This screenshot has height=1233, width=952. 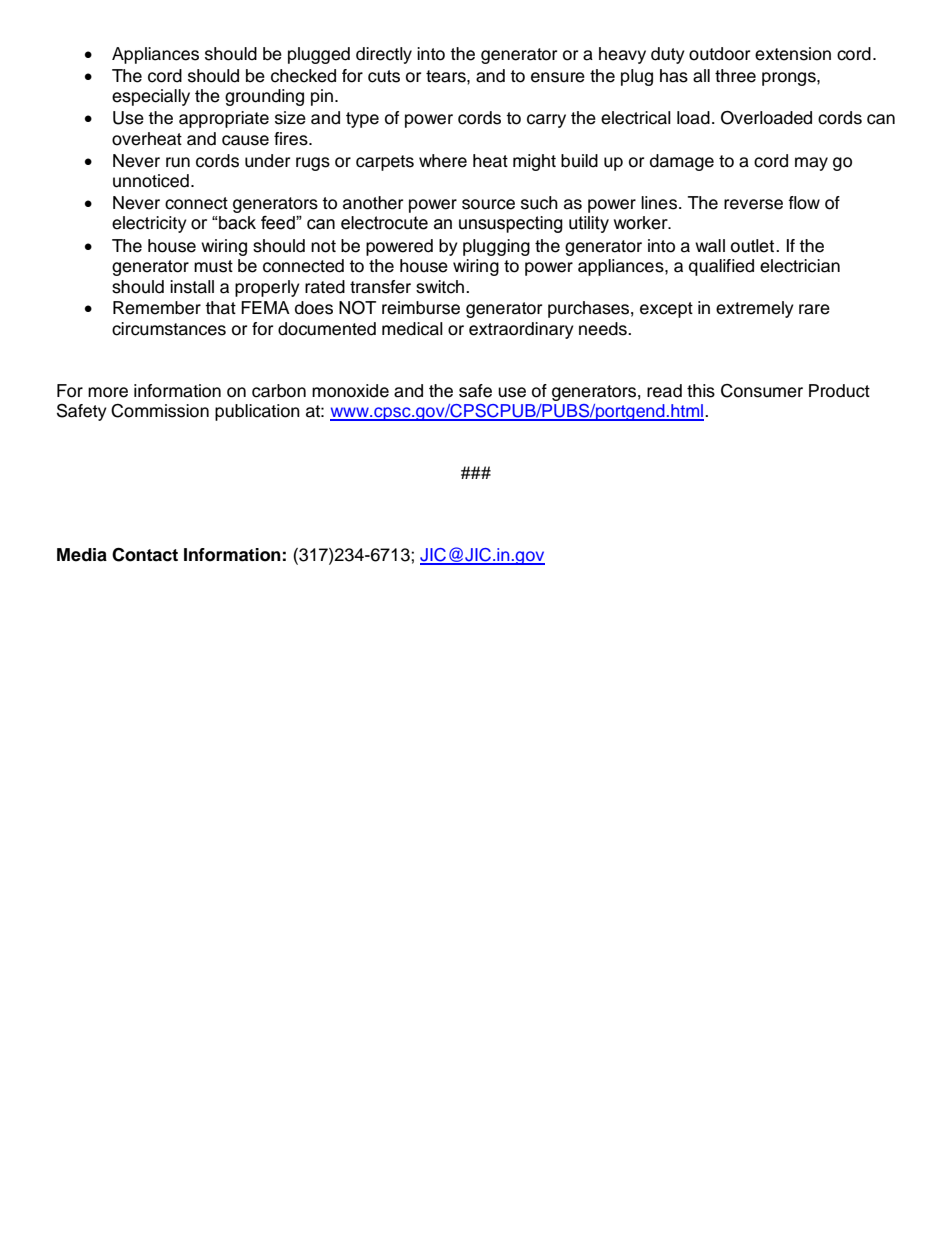 I want to click on tears, so click(x=447, y=76).
